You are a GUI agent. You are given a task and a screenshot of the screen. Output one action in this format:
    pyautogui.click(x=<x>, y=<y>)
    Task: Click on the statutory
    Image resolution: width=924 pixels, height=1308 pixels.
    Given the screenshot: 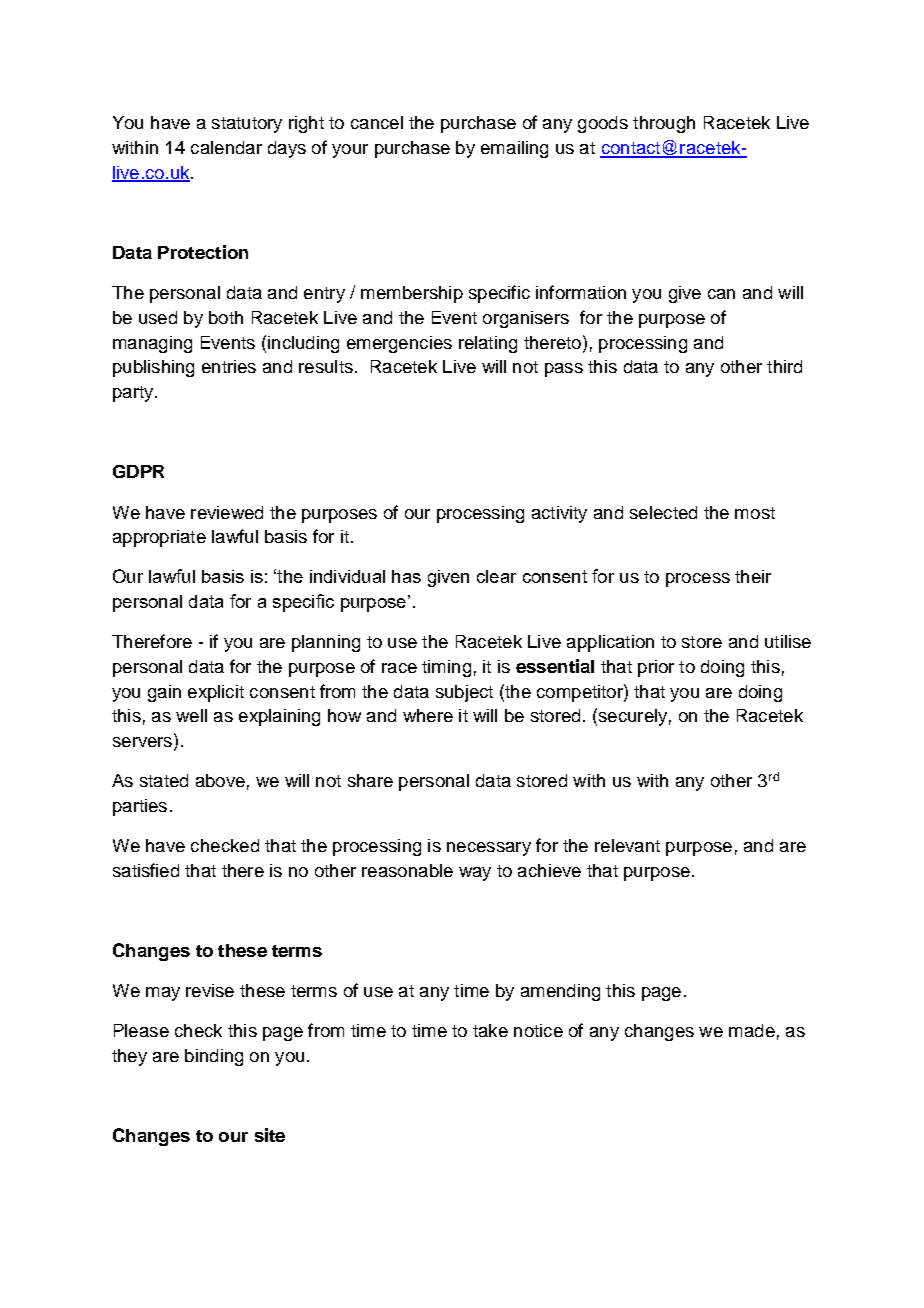 What is the action you would take?
    pyautogui.click(x=247, y=125)
